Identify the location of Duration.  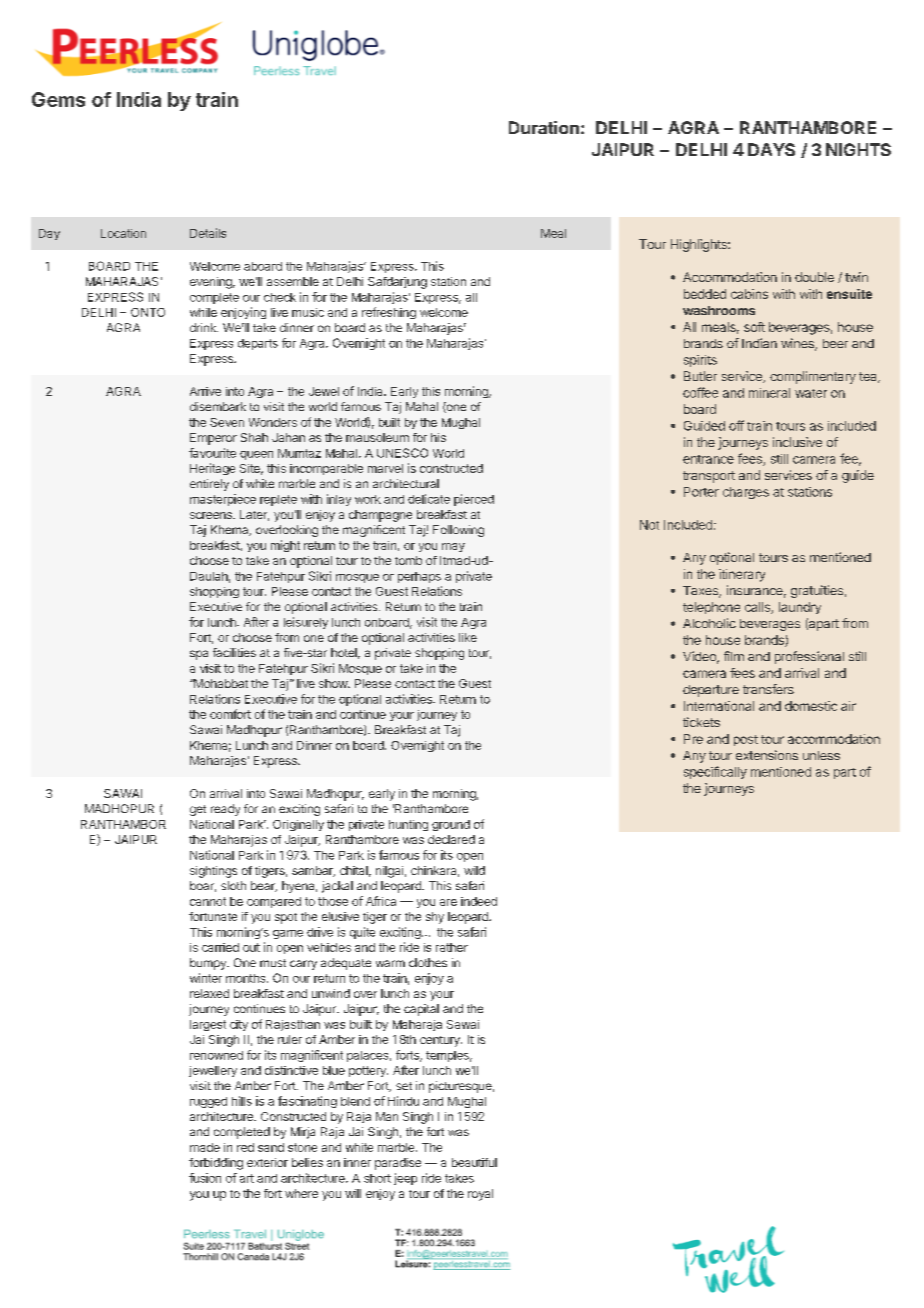
(544, 127).
